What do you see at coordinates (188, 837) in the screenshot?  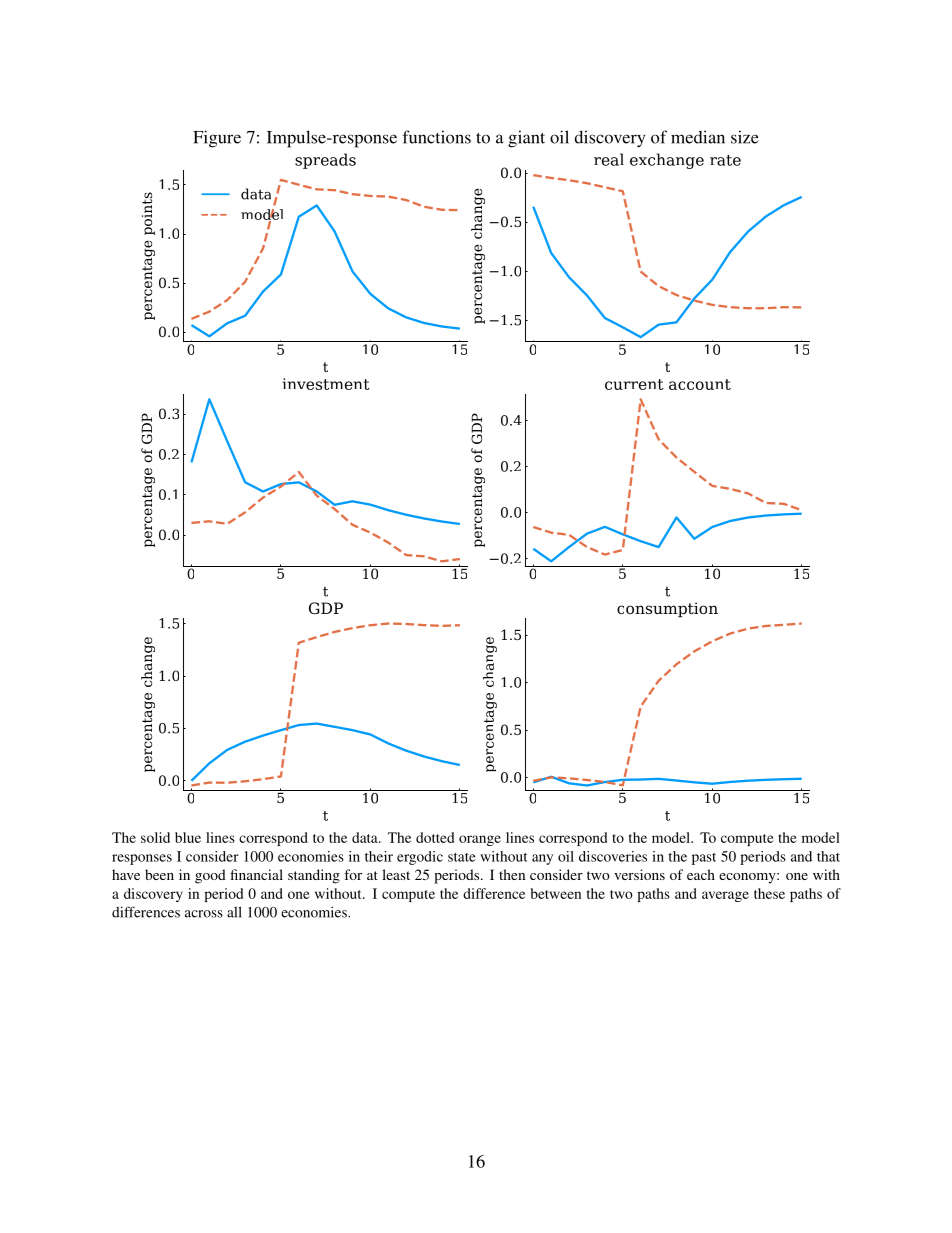 I see `blue` at bounding box center [188, 837].
